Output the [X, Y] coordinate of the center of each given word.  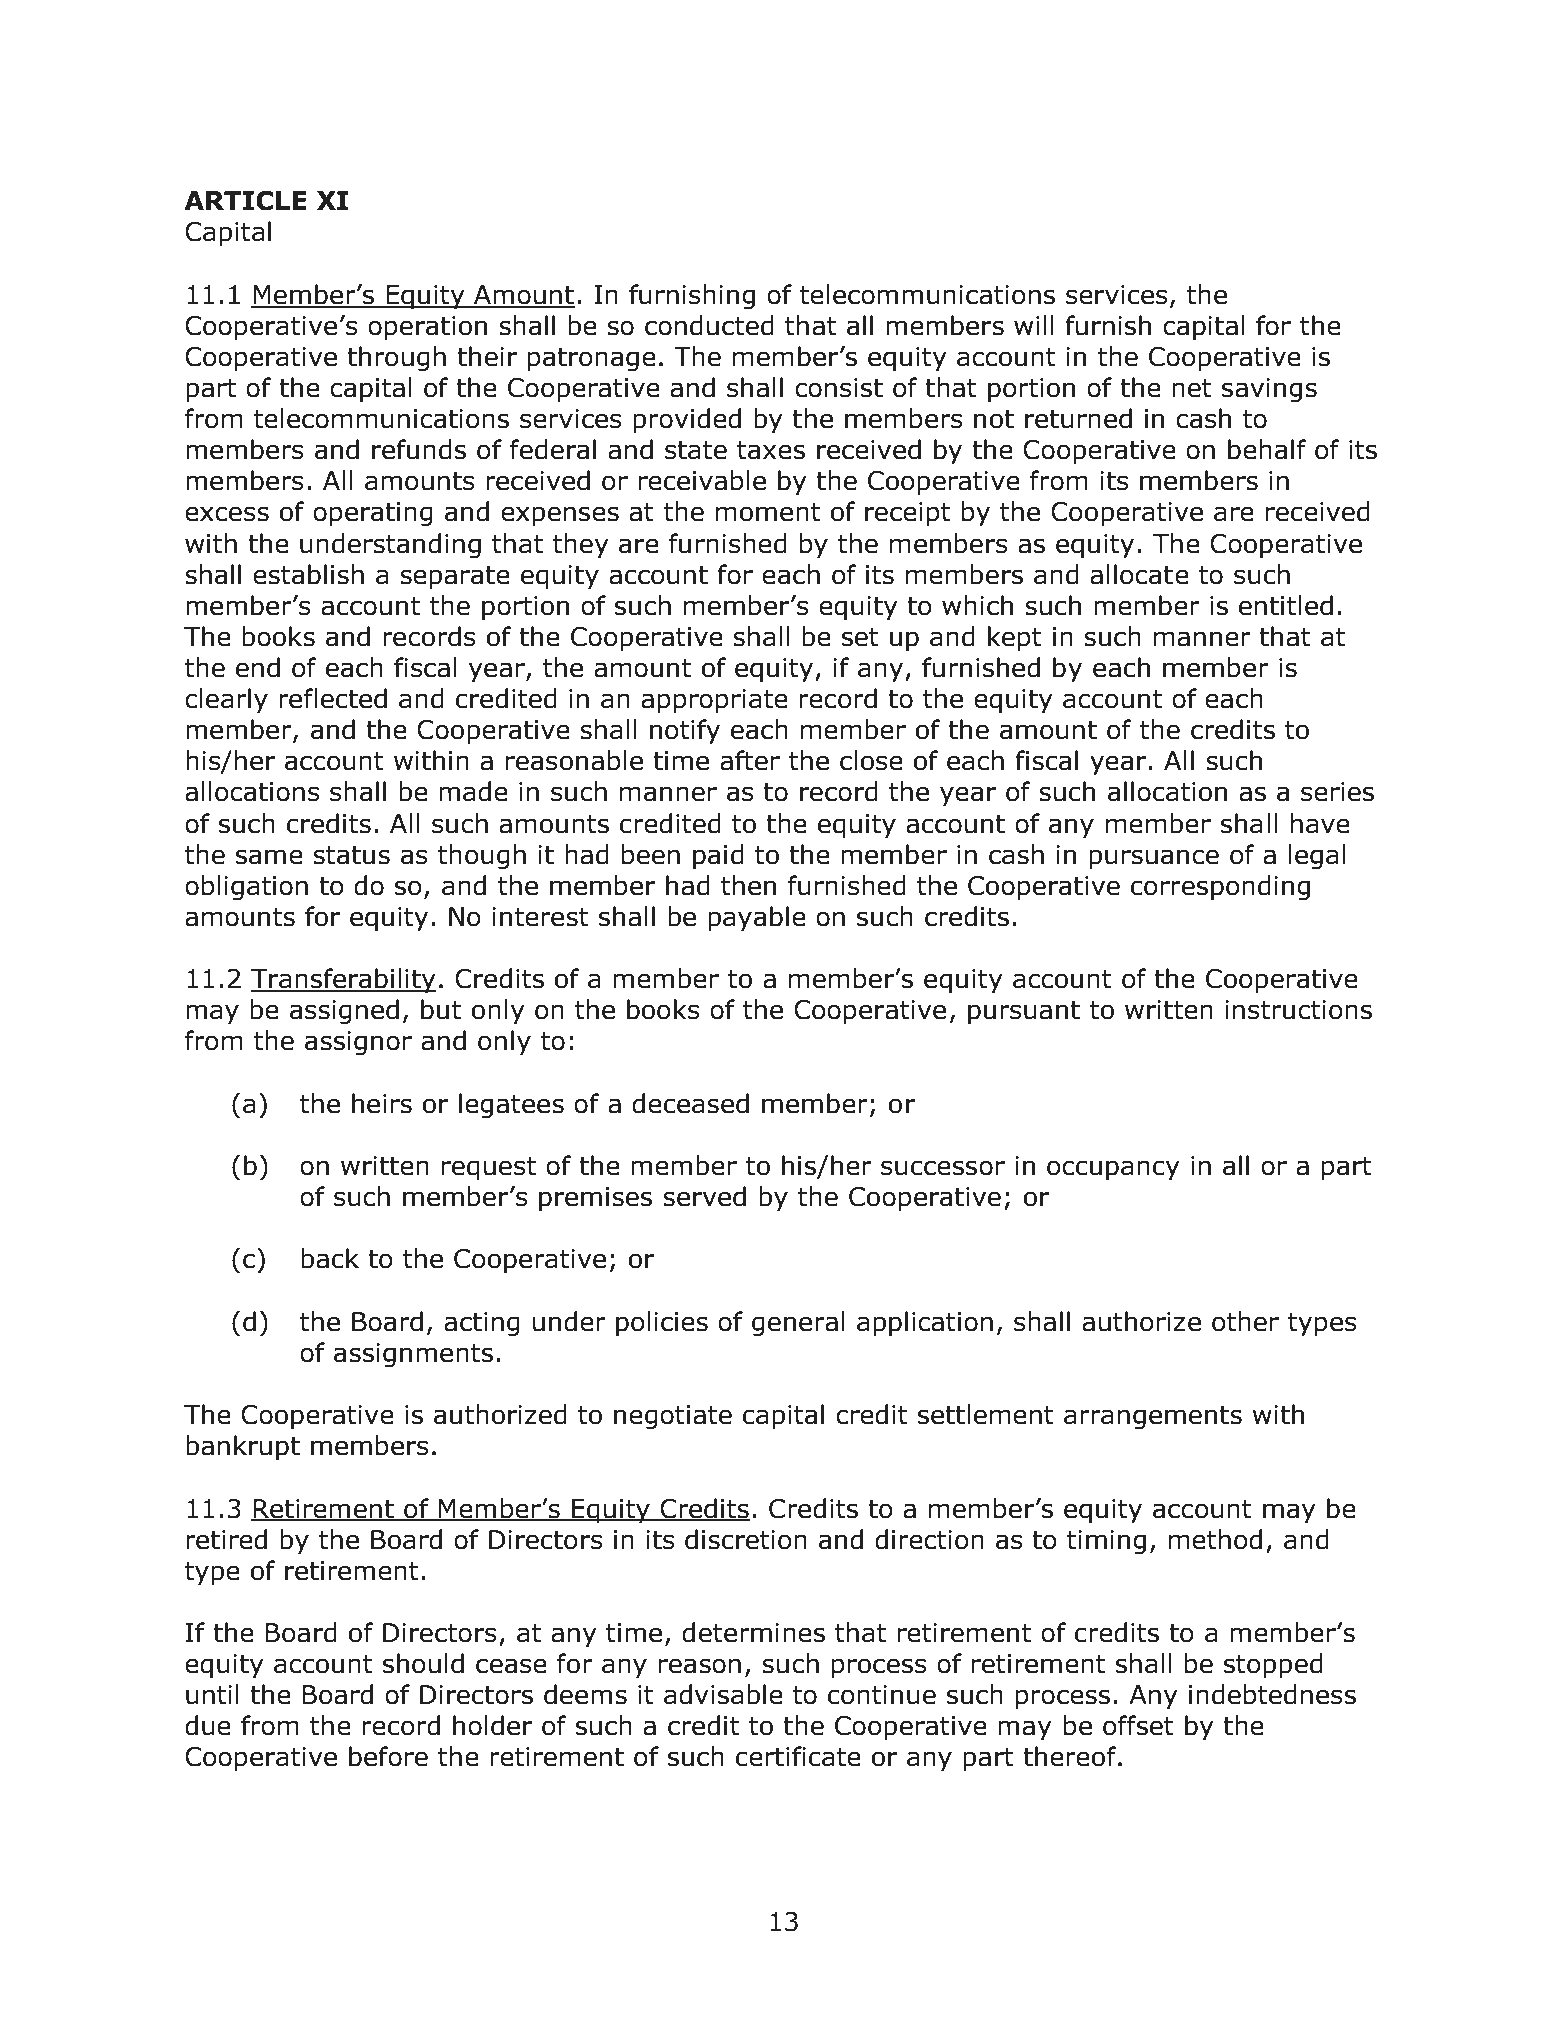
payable [757, 919]
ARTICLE [245, 201]
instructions [1298, 1010]
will [1034, 325]
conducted [709, 325]
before [388, 1756]
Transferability [343, 981]
